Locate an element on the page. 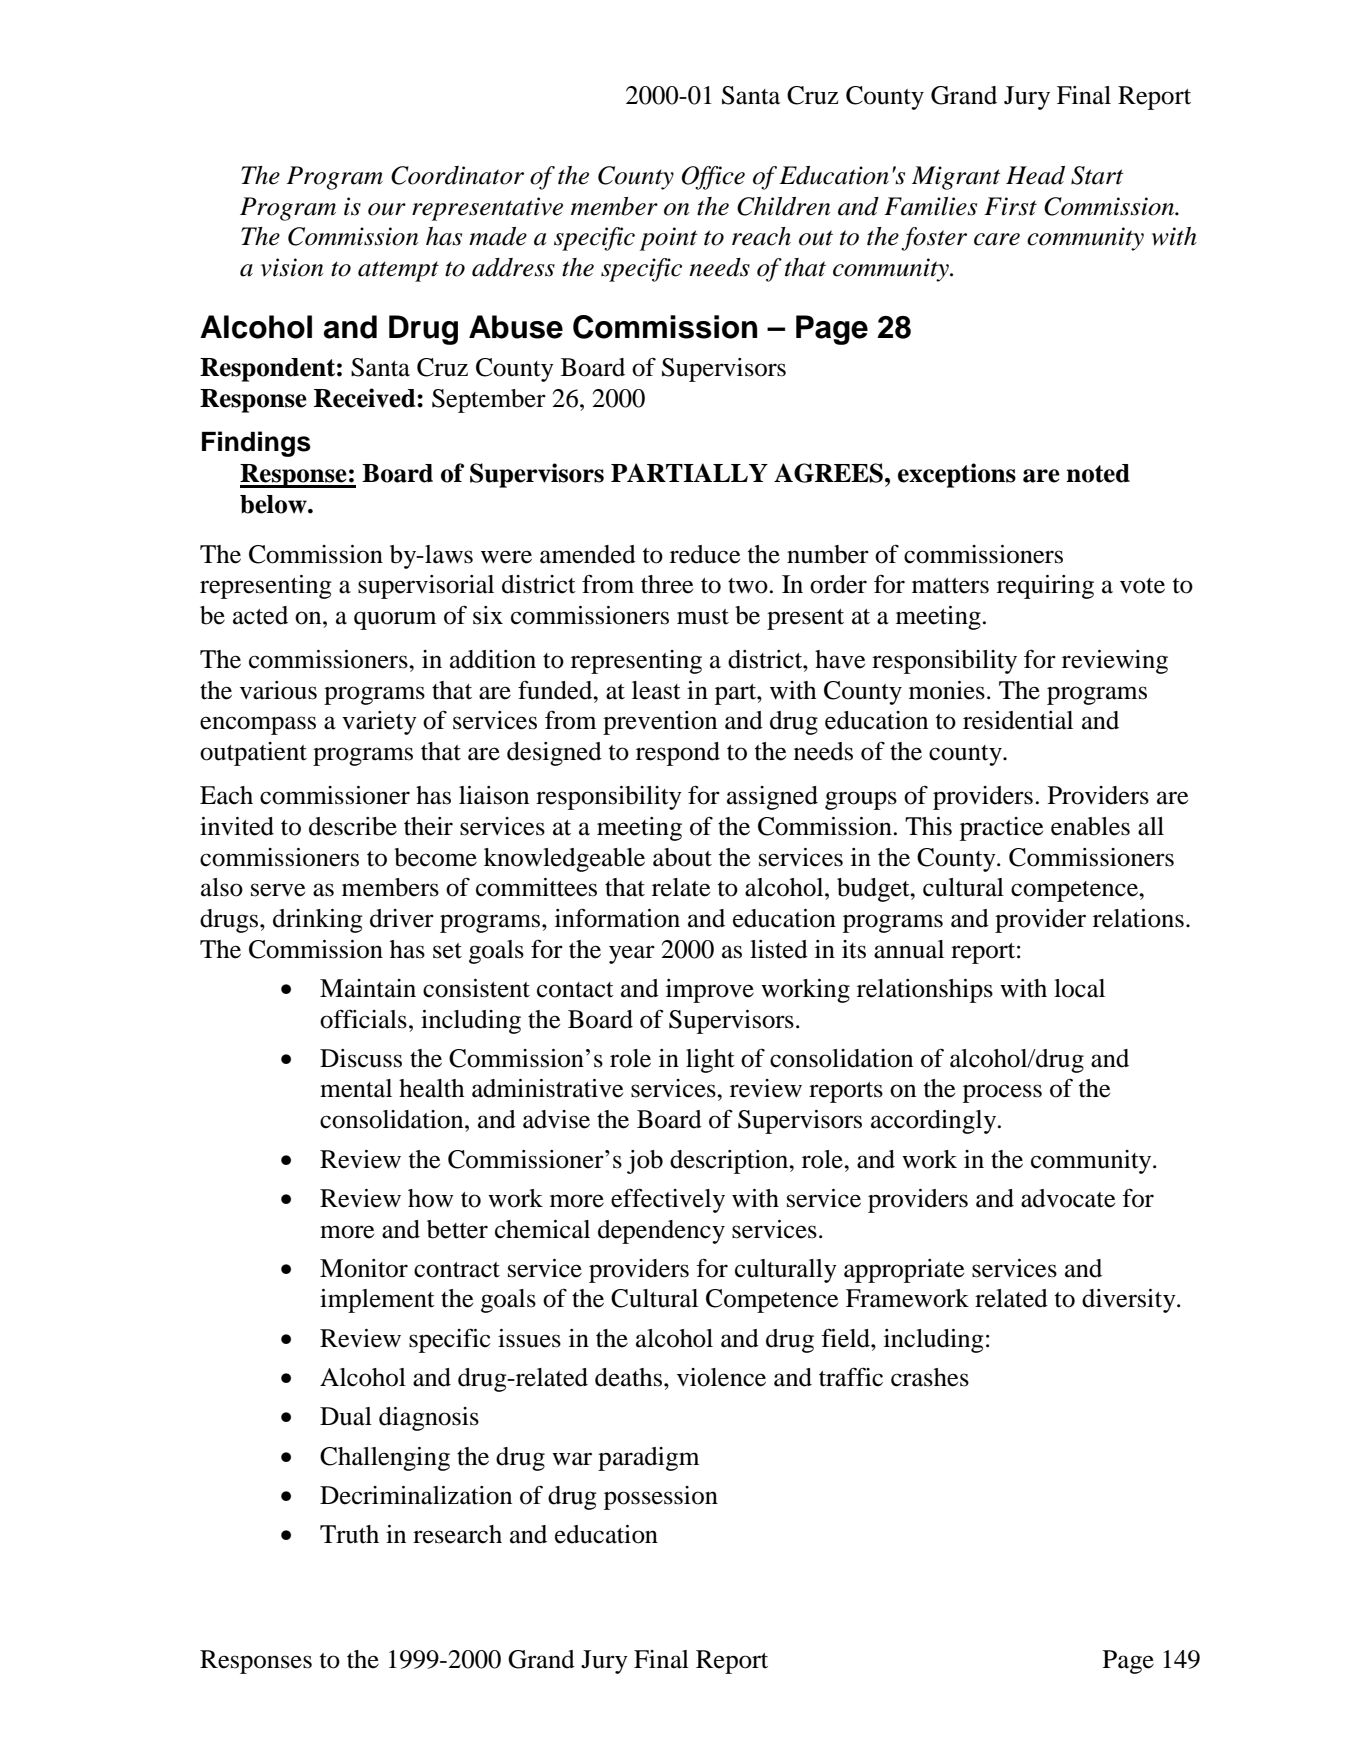 The image size is (1361, 1761). reduce is located at coordinates (705, 554).
